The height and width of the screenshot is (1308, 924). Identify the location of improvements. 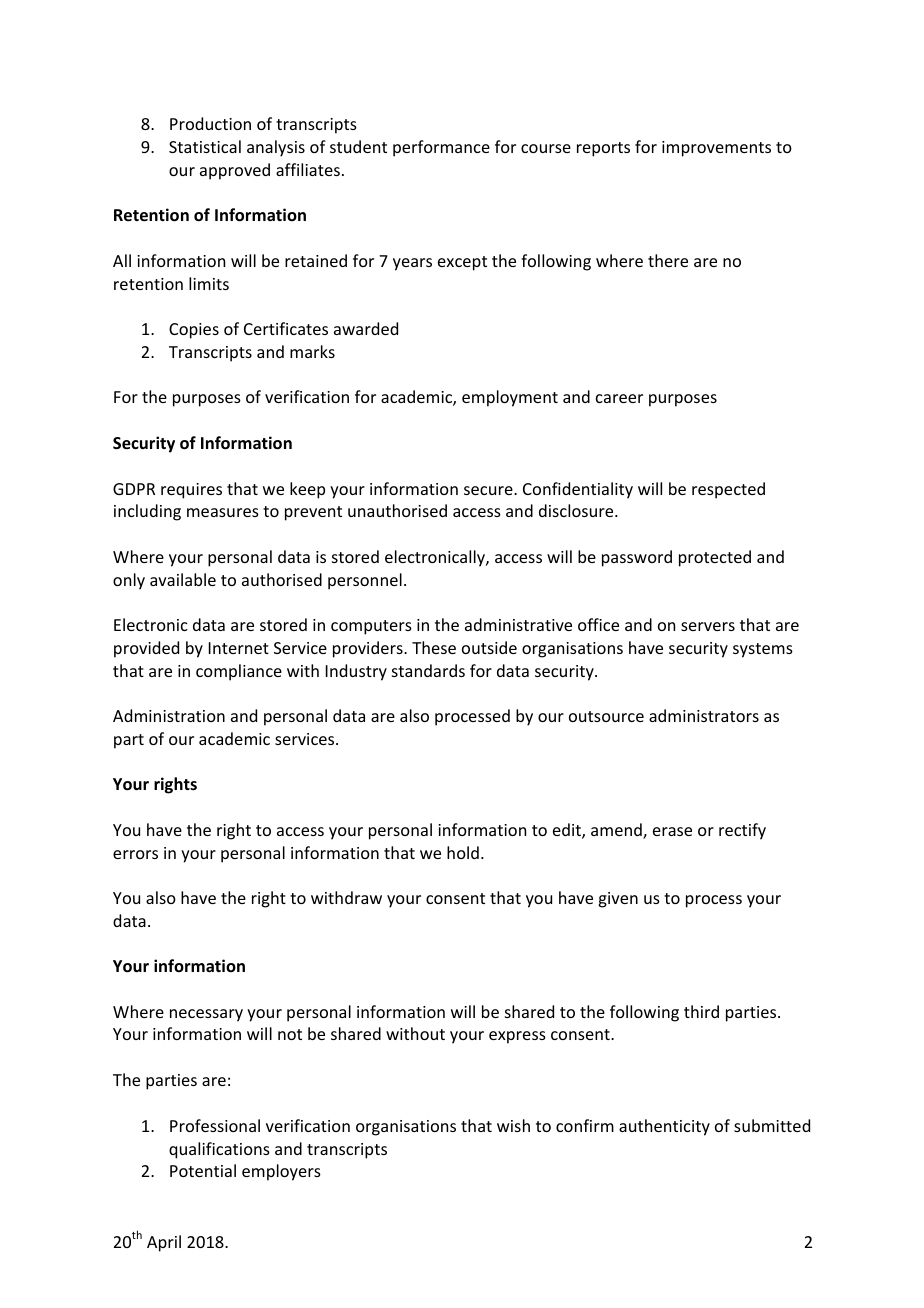
(716, 149).
